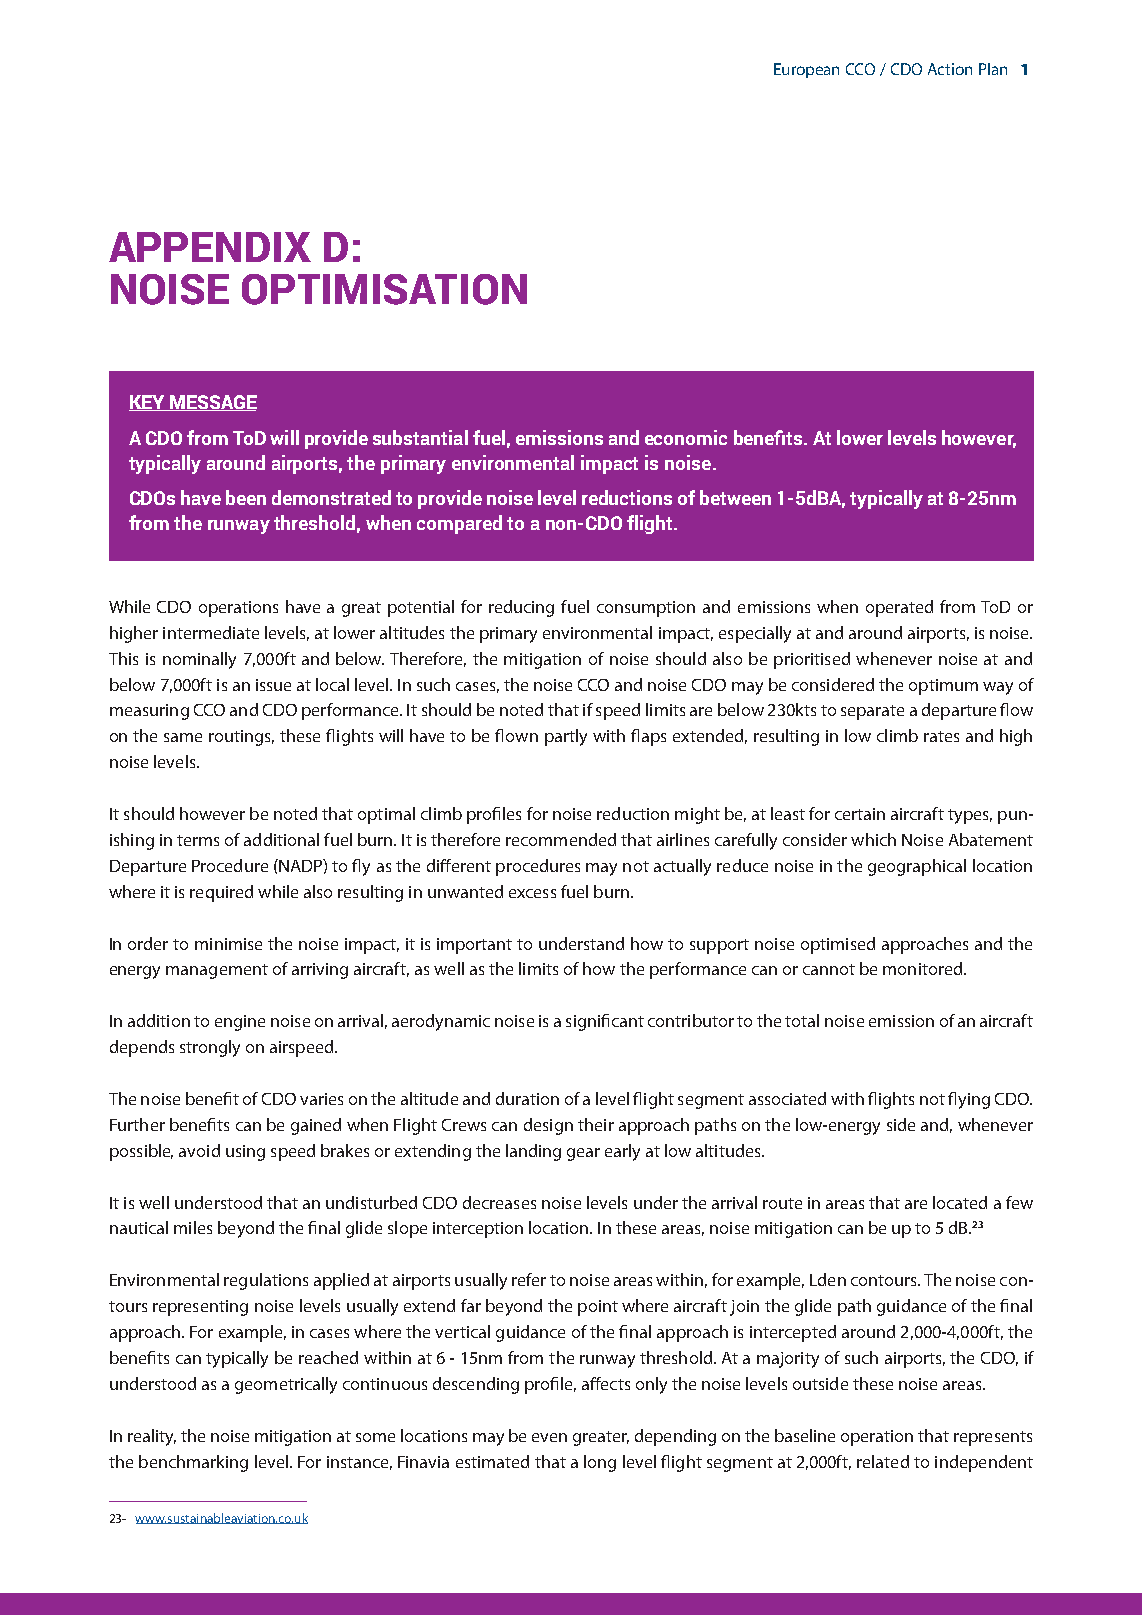 Image resolution: width=1142 pixels, height=1615 pixels. I want to click on benchmarking, so click(193, 1463).
